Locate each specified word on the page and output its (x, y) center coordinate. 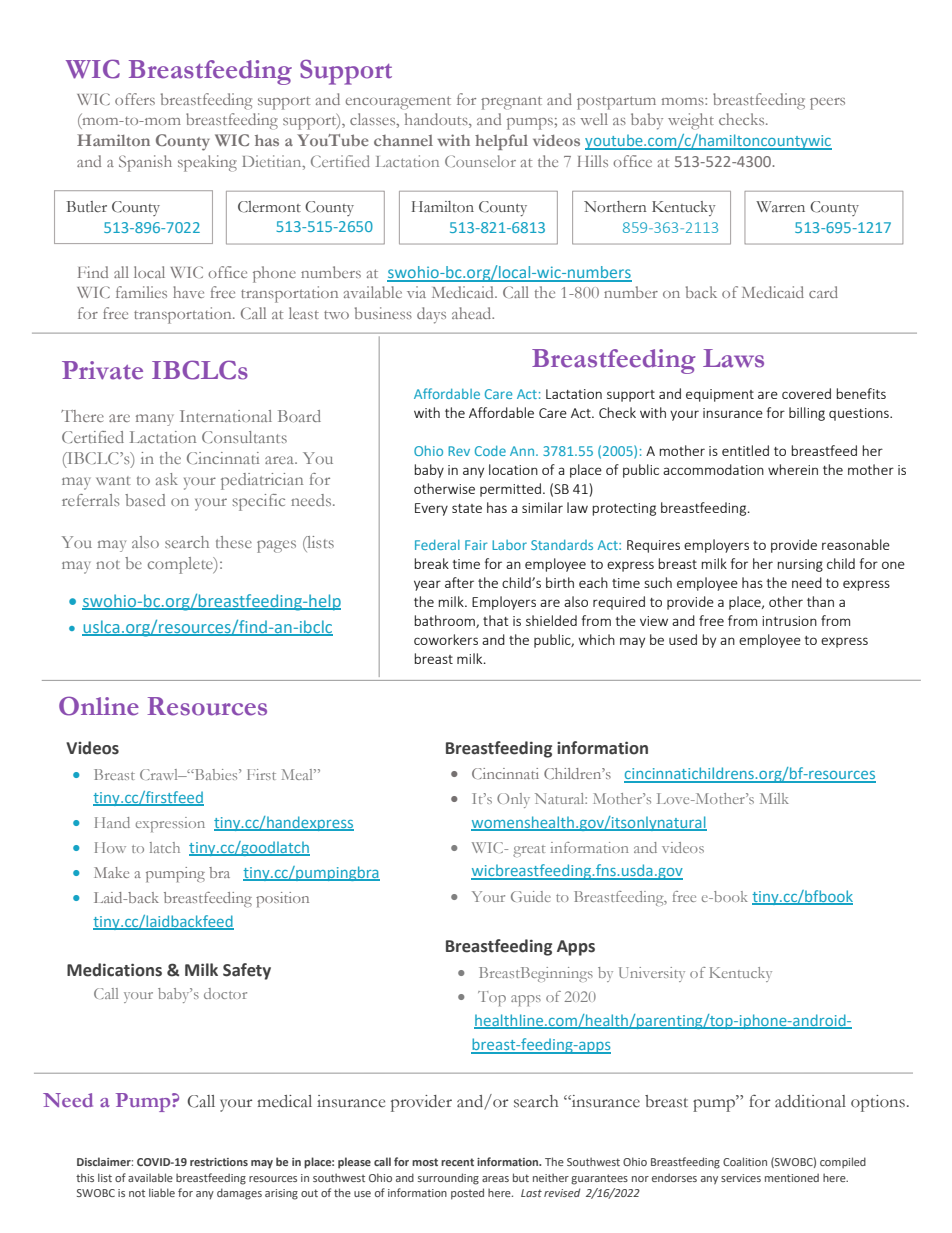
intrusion (789, 621)
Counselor (480, 161)
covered (806, 393)
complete (181, 565)
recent (457, 1162)
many (154, 420)
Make (111, 872)
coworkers (446, 639)
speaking (207, 163)
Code (490, 451)
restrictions (219, 1162)
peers (827, 104)
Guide (531, 896)
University (652, 974)
